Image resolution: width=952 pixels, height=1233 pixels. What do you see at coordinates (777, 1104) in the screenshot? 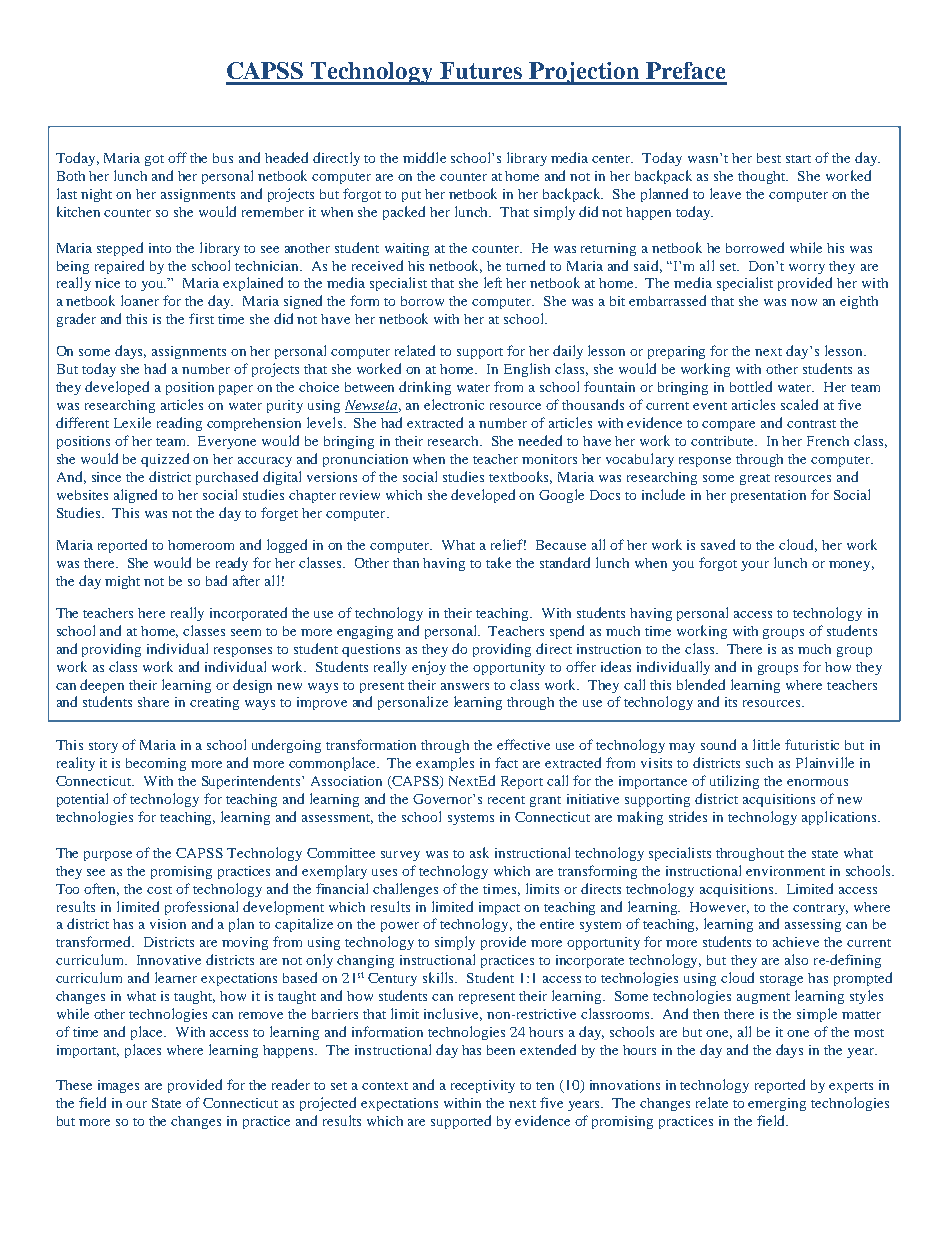
I see `emerging` at bounding box center [777, 1104].
